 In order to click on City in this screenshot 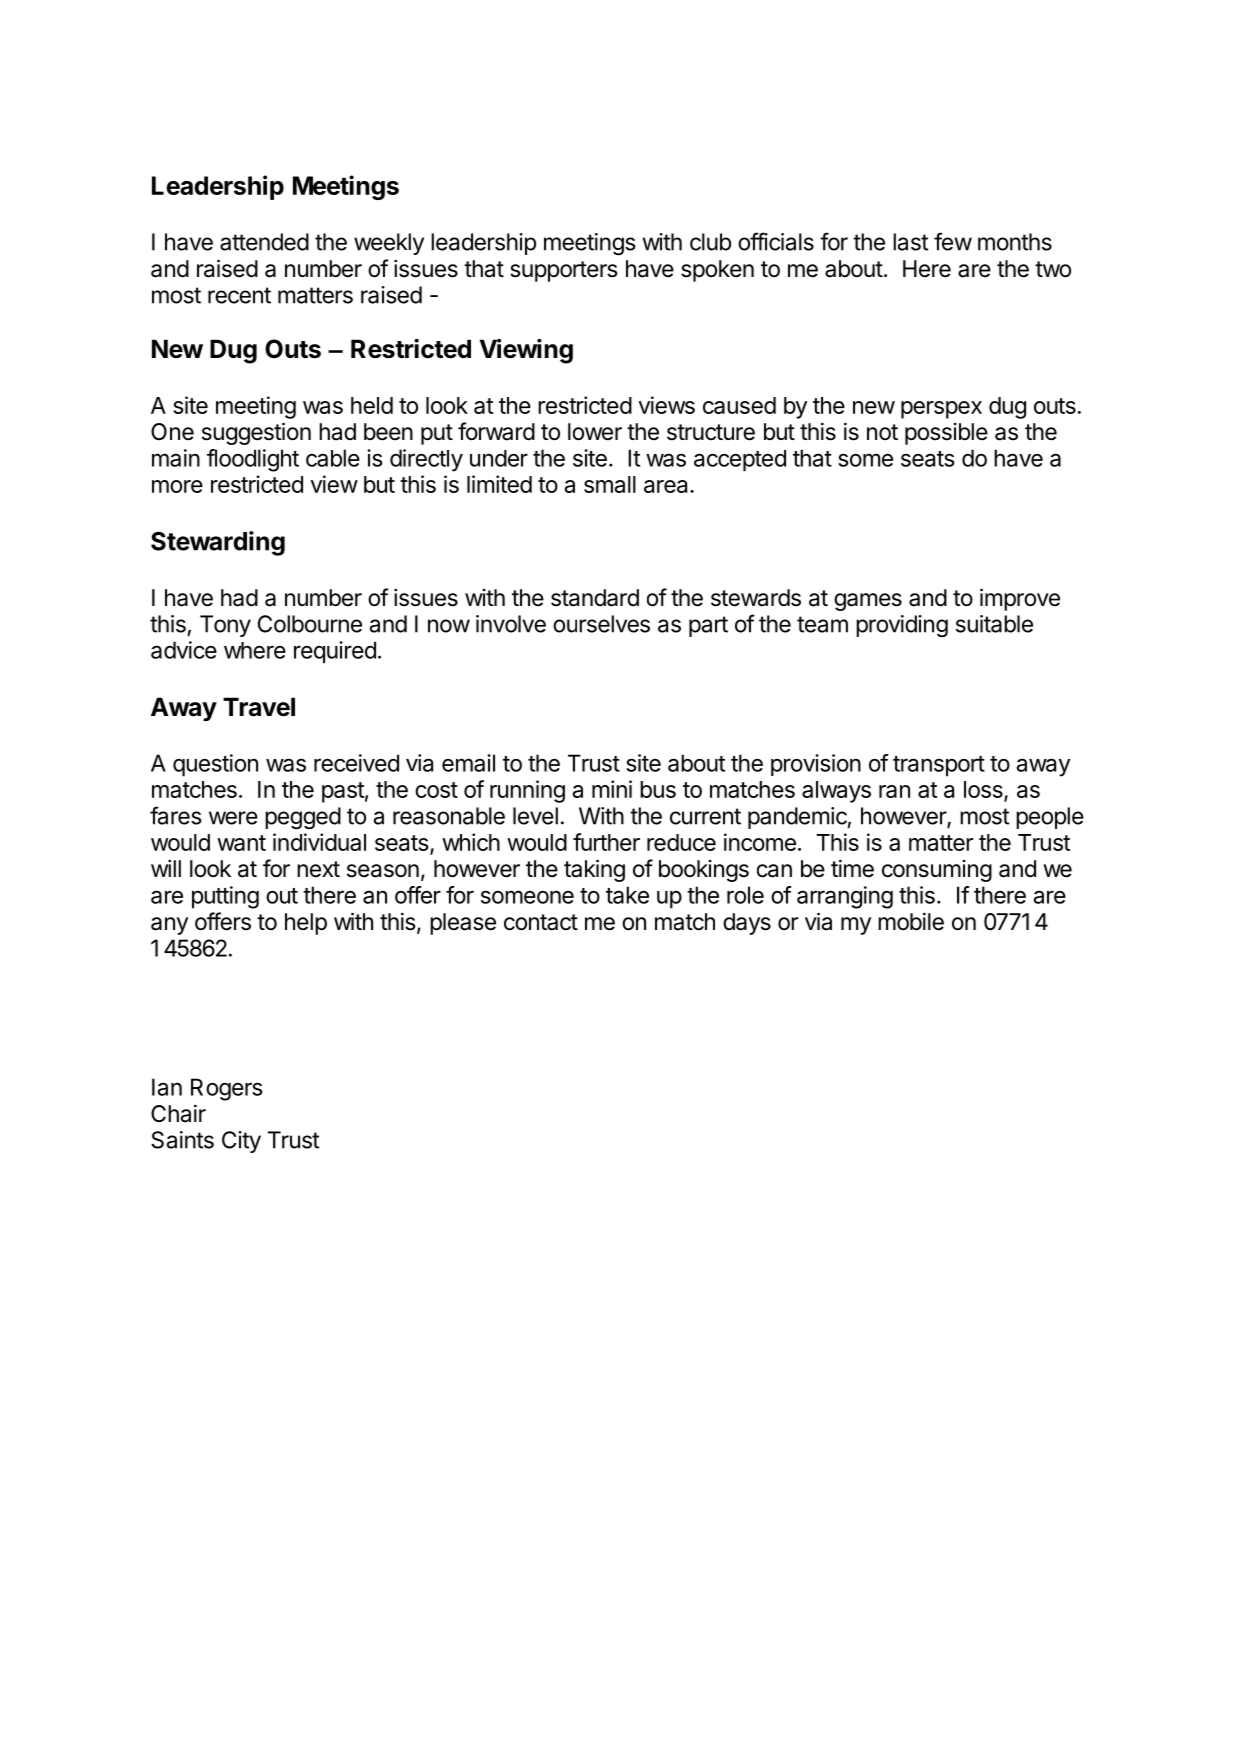, I will do `click(241, 1142)`.
